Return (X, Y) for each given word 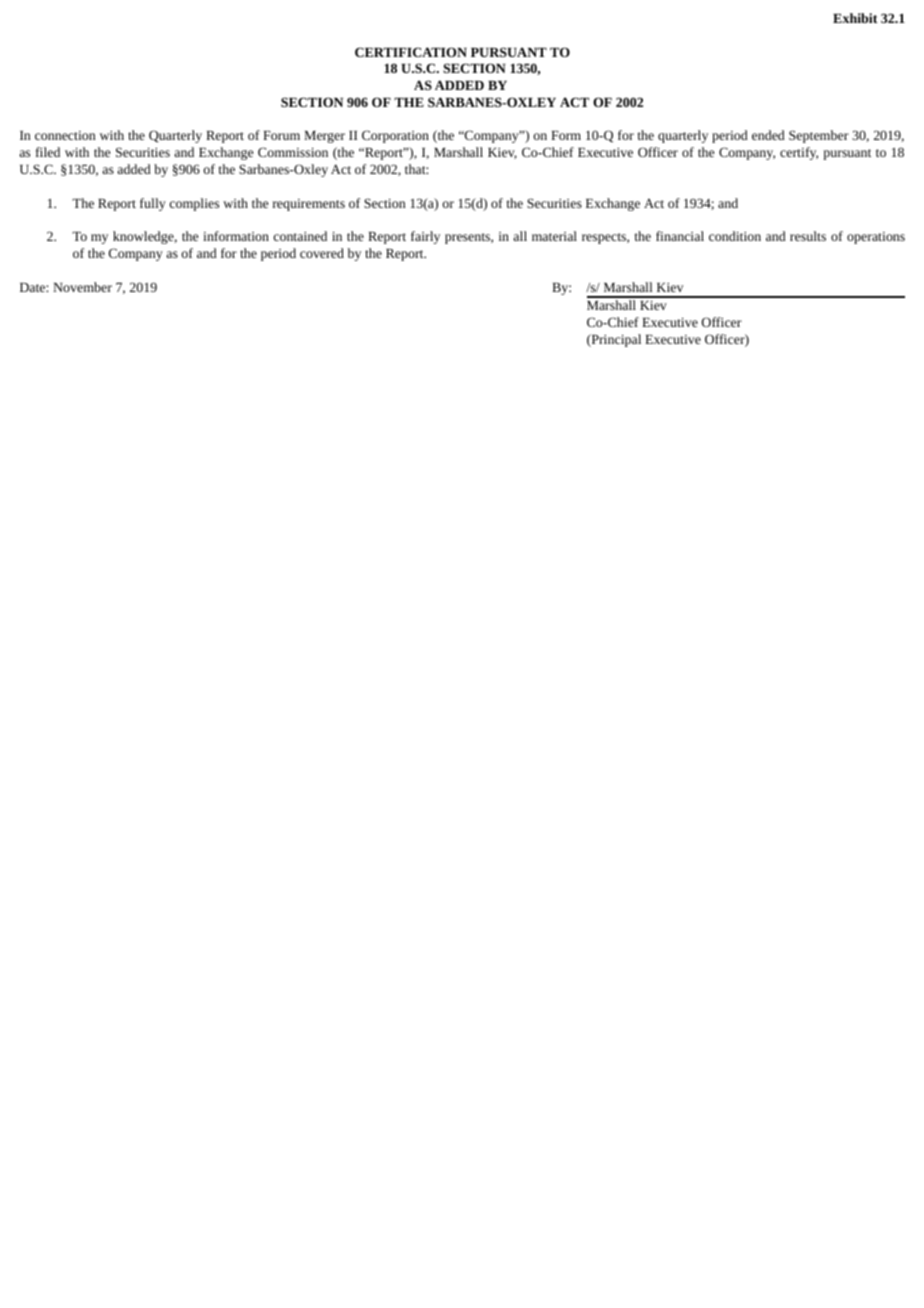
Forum (281, 135)
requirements (309, 205)
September (819, 136)
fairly (425, 237)
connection (65, 135)
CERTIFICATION (411, 52)
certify (799, 153)
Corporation (395, 136)
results (808, 236)
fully (153, 204)
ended (768, 135)
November (82, 287)
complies (194, 204)
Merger (324, 137)
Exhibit (855, 18)
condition (735, 236)
